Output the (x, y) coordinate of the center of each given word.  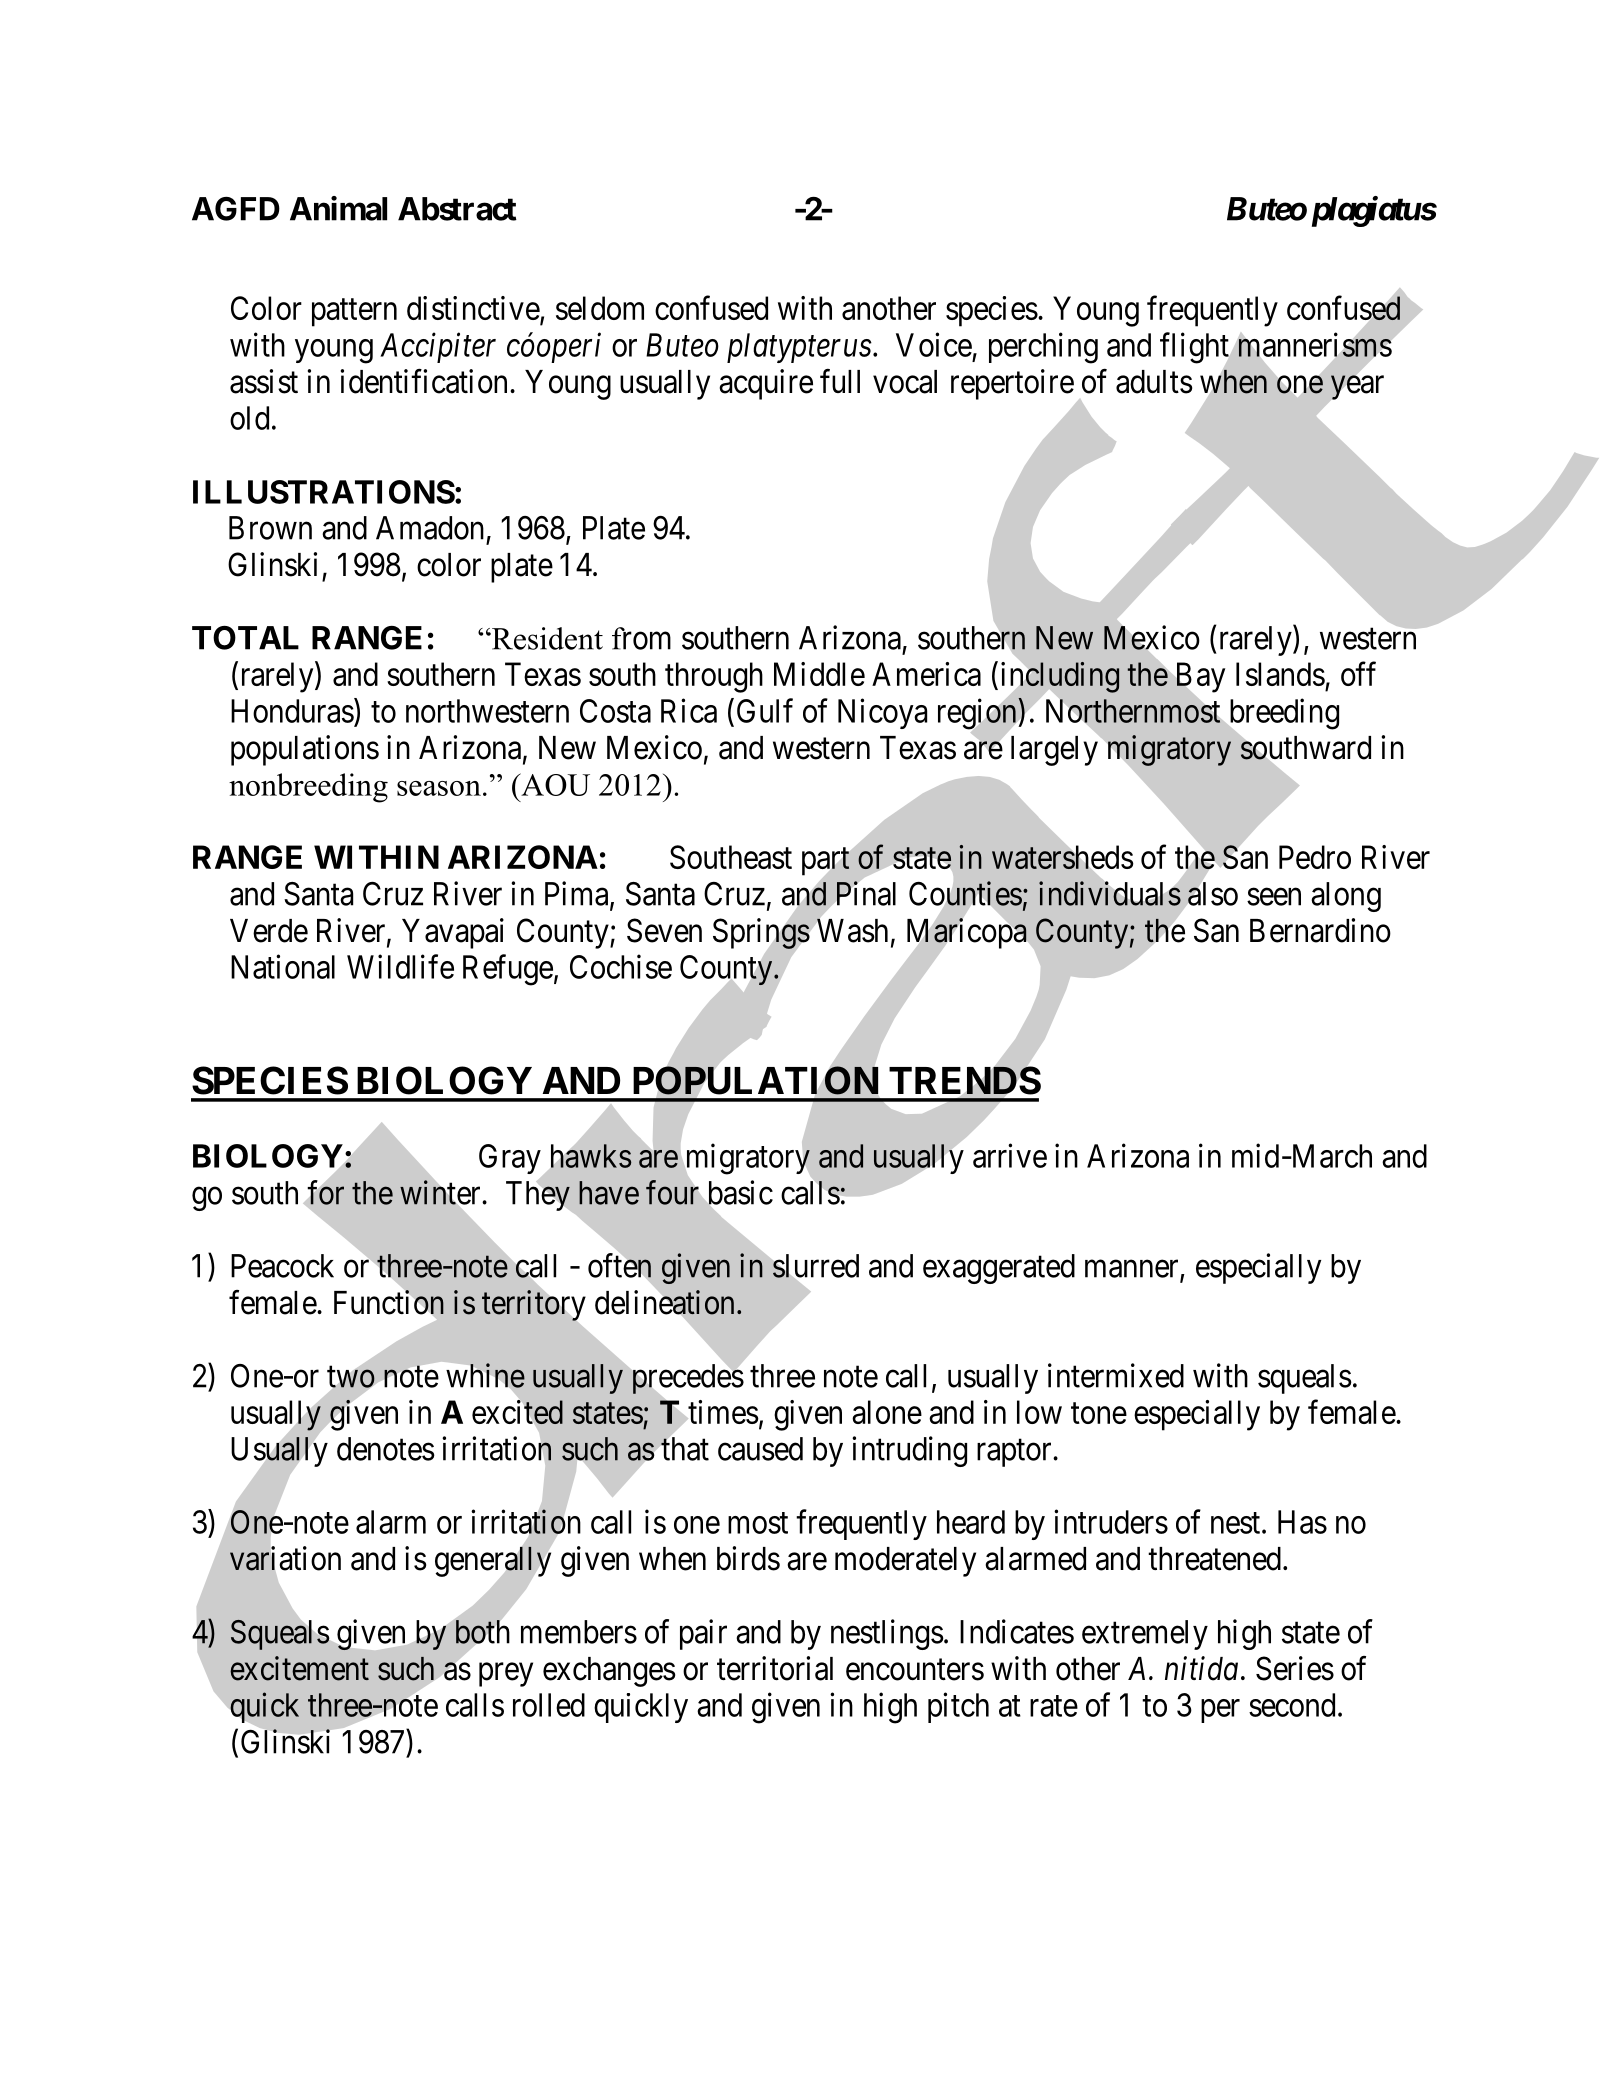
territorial (775, 1668)
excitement (299, 1668)
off (1358, 674)
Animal (338, 208)
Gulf (765, 710)
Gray (511, 1160)
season (439, 788)
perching (1043, 348)
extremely (1145, 1635)
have (609, 1193)
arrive (1010, 1155)
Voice (934, 344)
